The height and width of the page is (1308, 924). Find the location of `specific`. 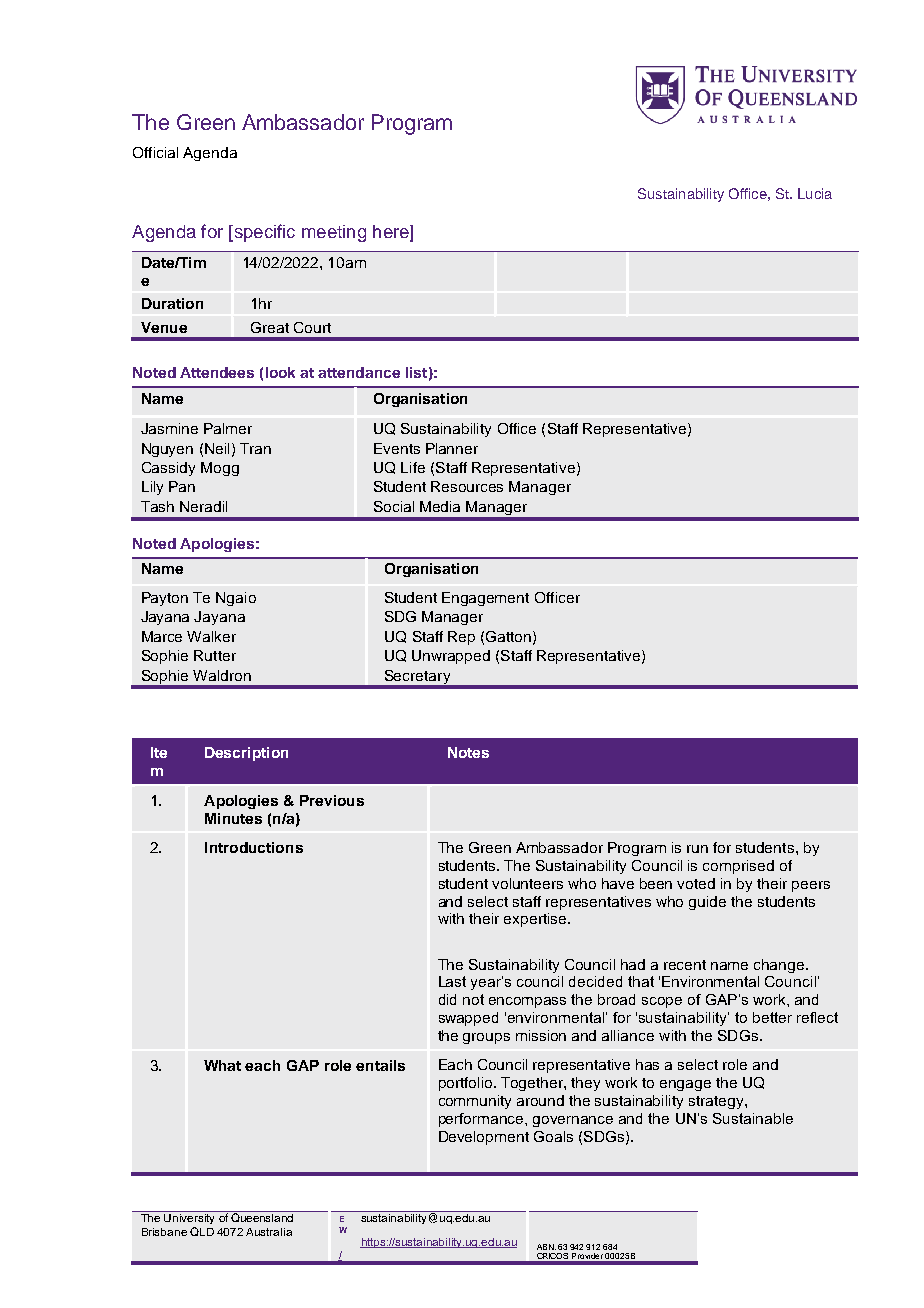

specific is located at coordinates (263, 233).
